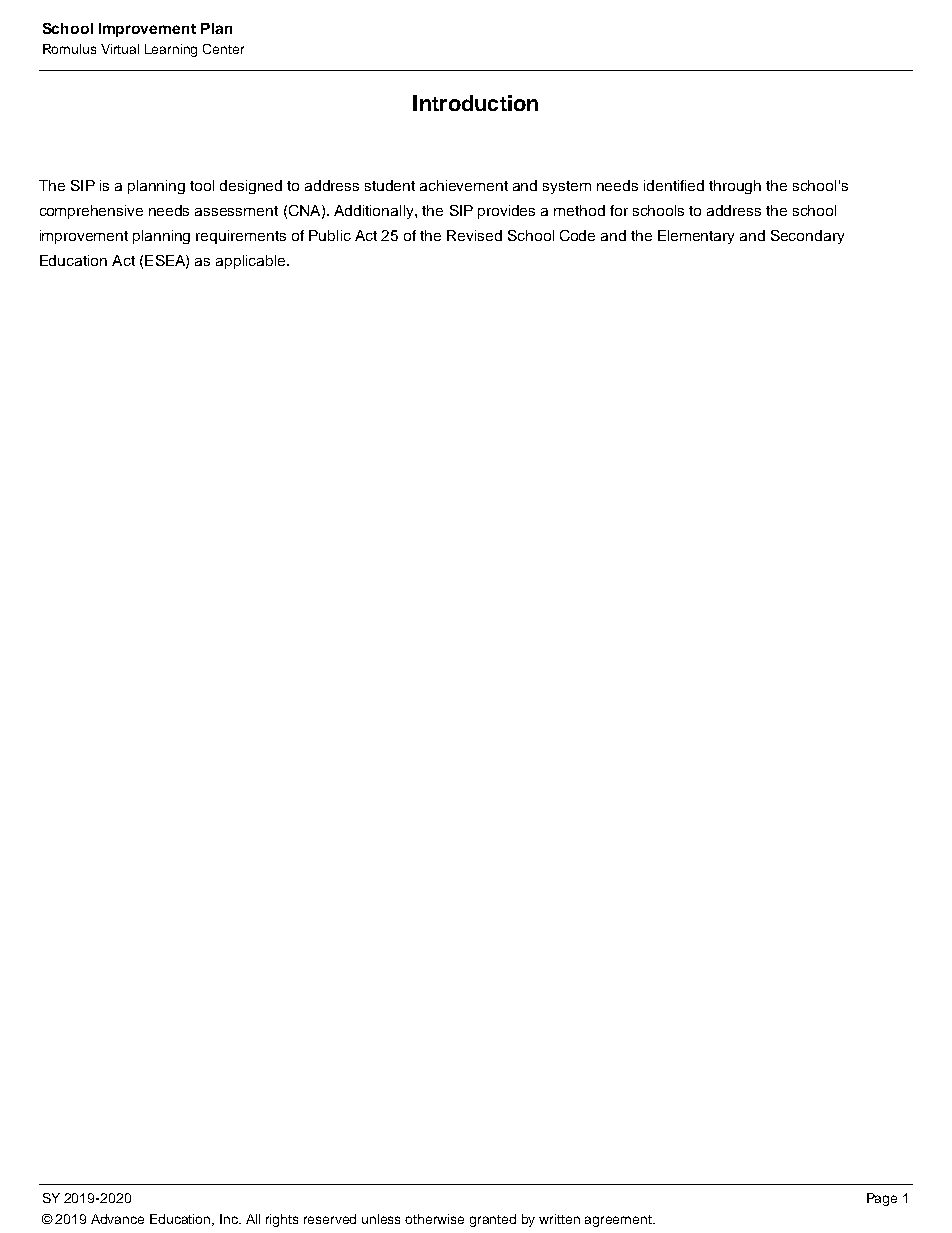  I want to click on Learning, so click(171, 50).
